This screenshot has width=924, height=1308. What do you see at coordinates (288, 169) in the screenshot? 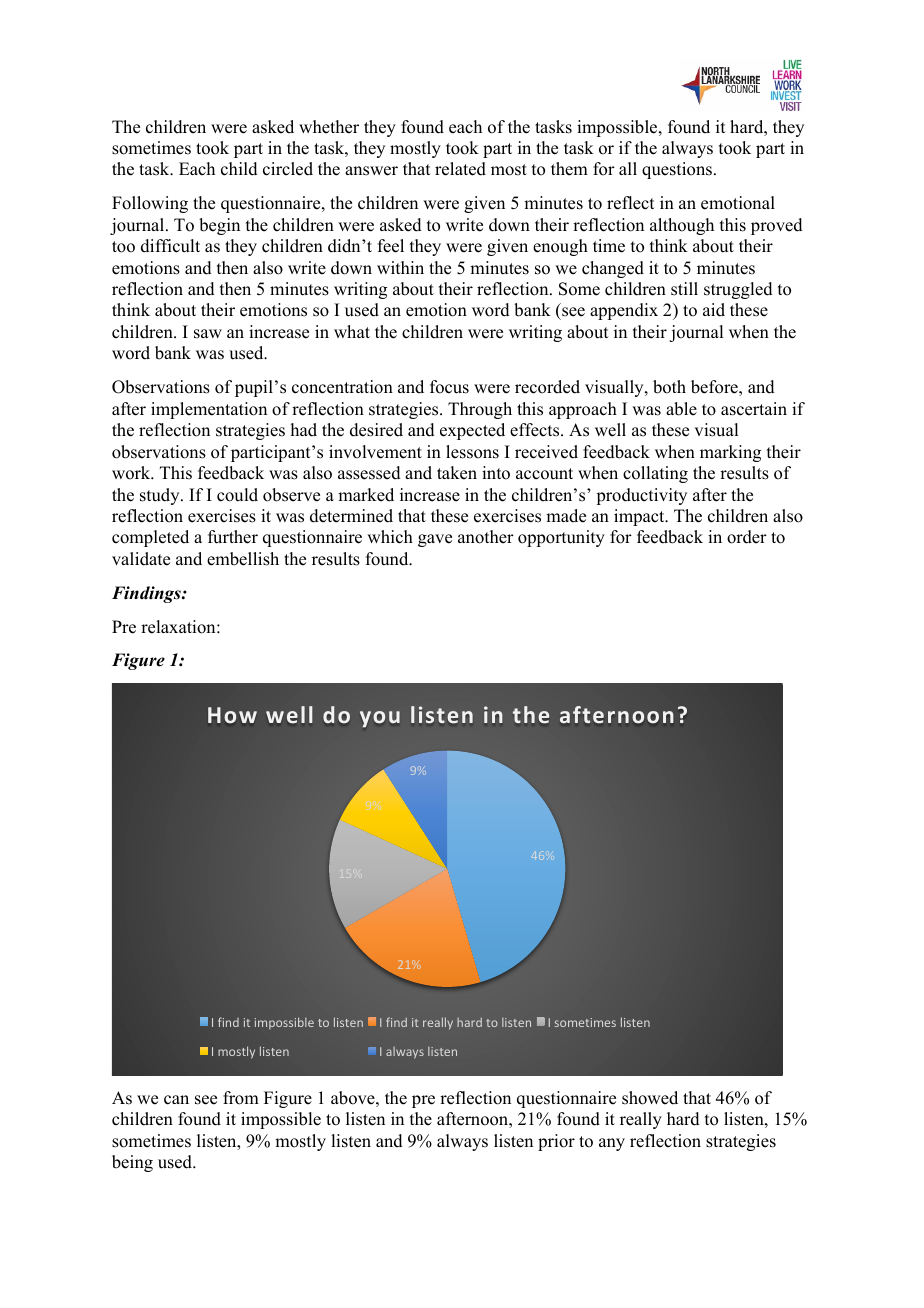
I see `circled` at bounding box center [288, 169].
